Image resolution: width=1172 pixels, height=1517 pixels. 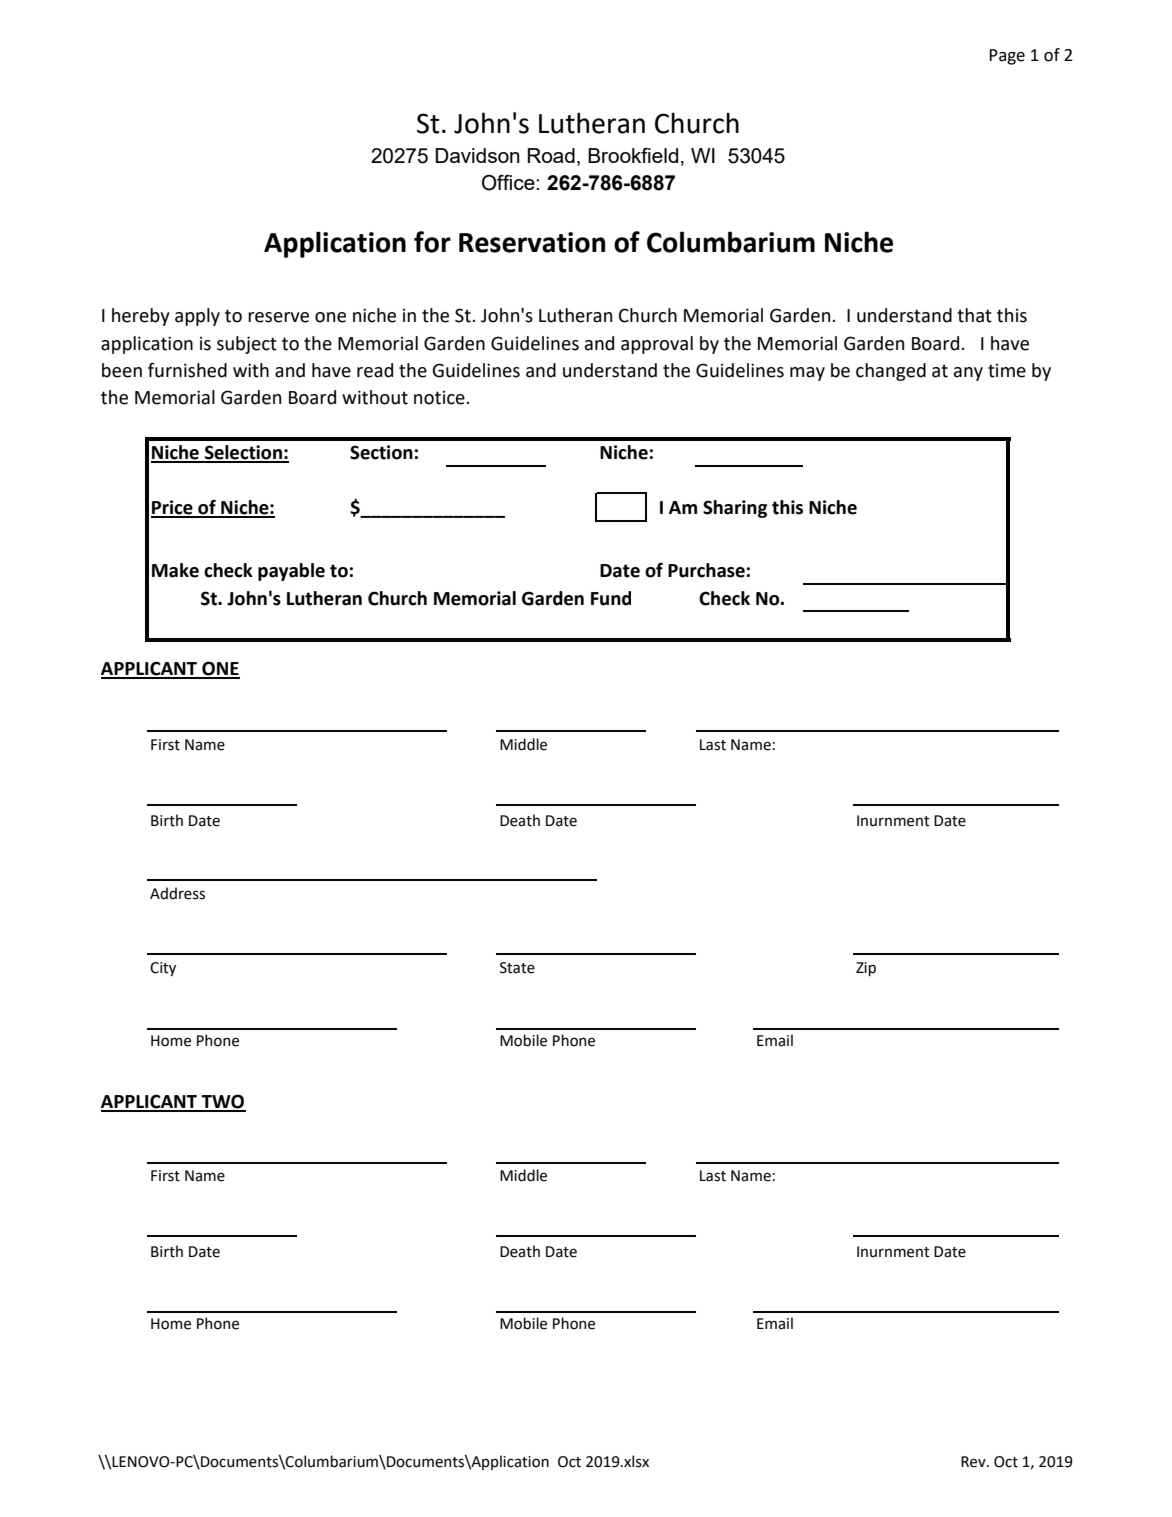 What do you see at coordinates (222, 1102) in the screenshot?
I see `TWO` at bounding box center [222, 1102].
